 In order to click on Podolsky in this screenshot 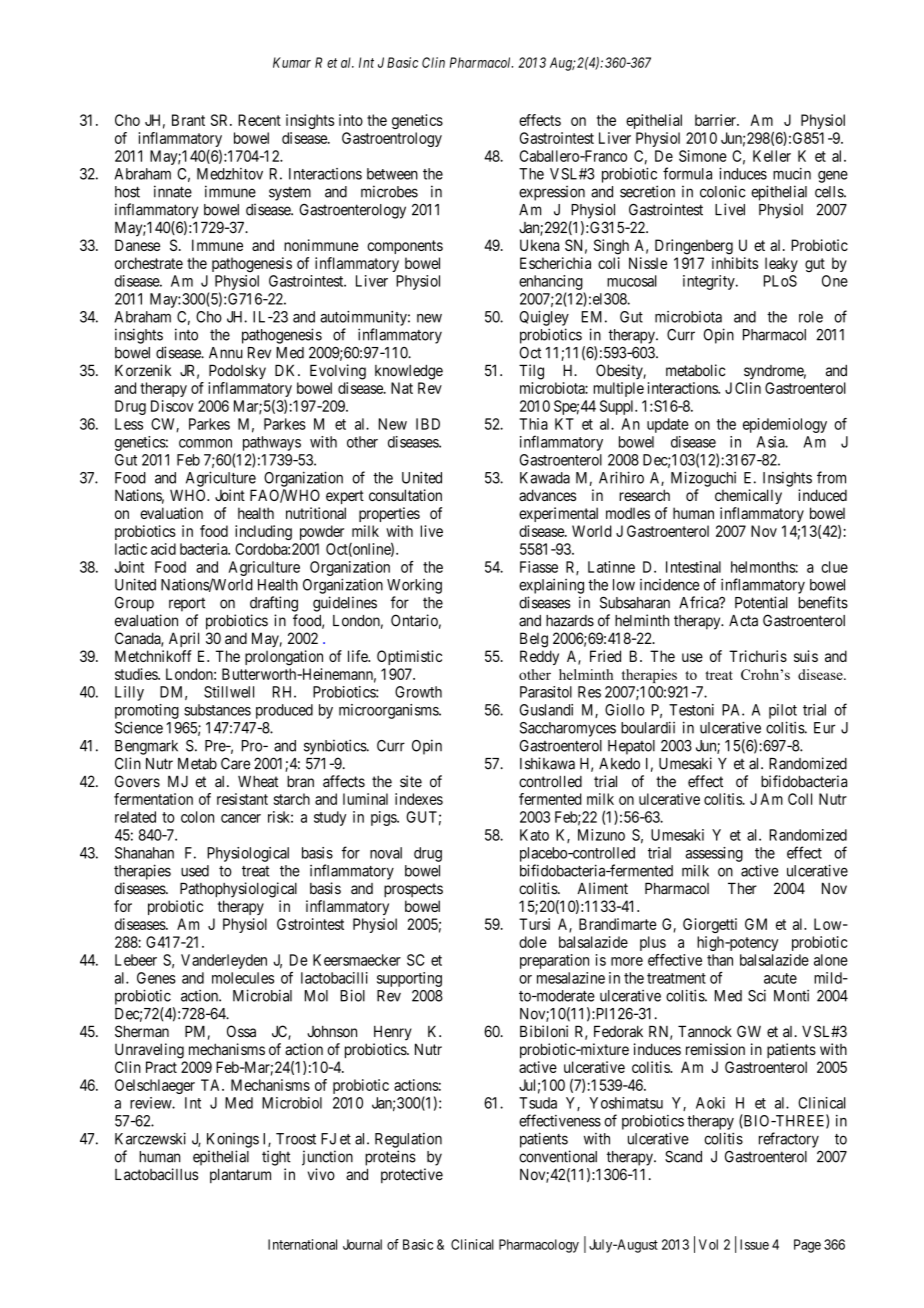, I will do `click(237, 372)`.
